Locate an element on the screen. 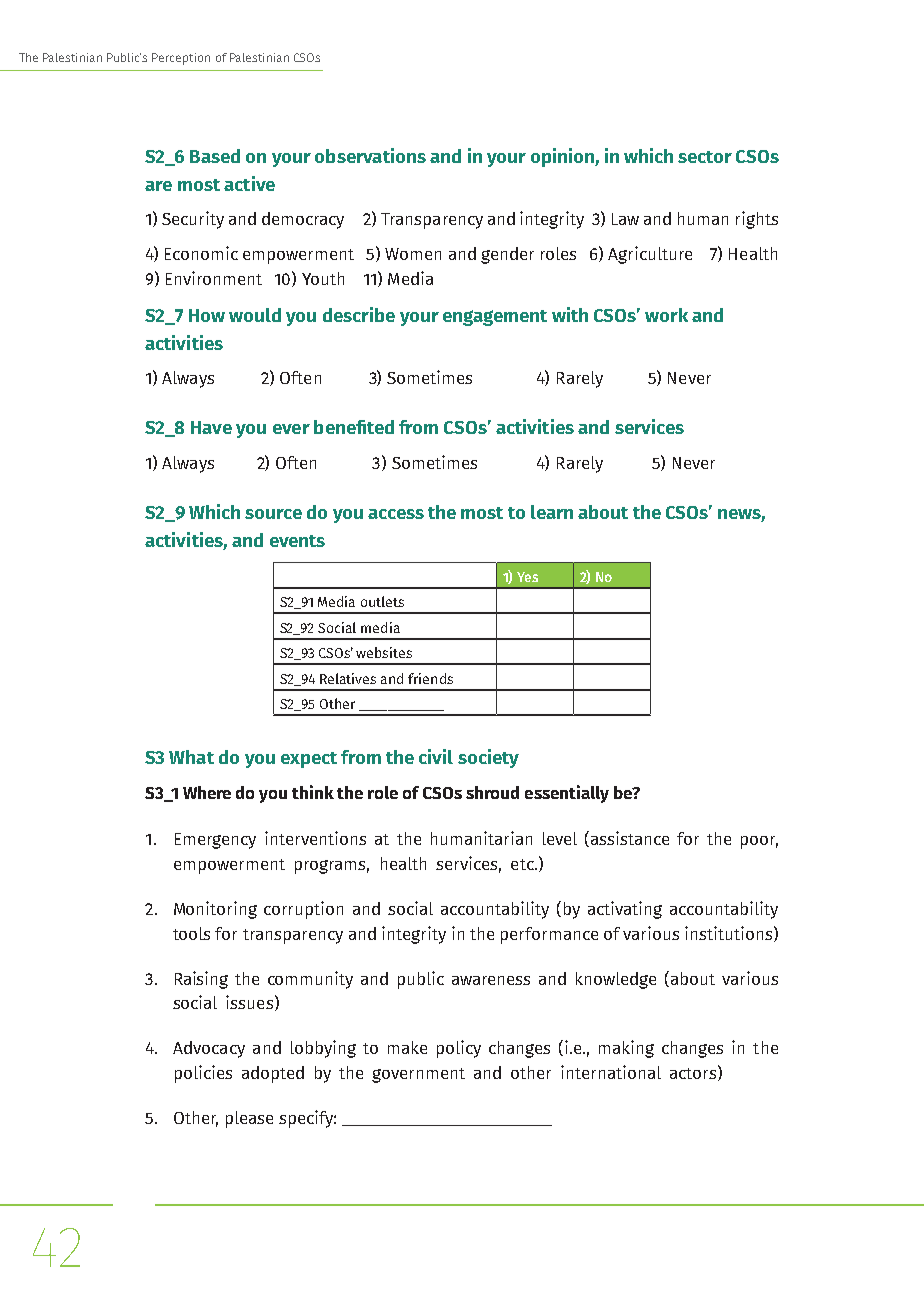  adopted is located at coordinates (273, 1074).
